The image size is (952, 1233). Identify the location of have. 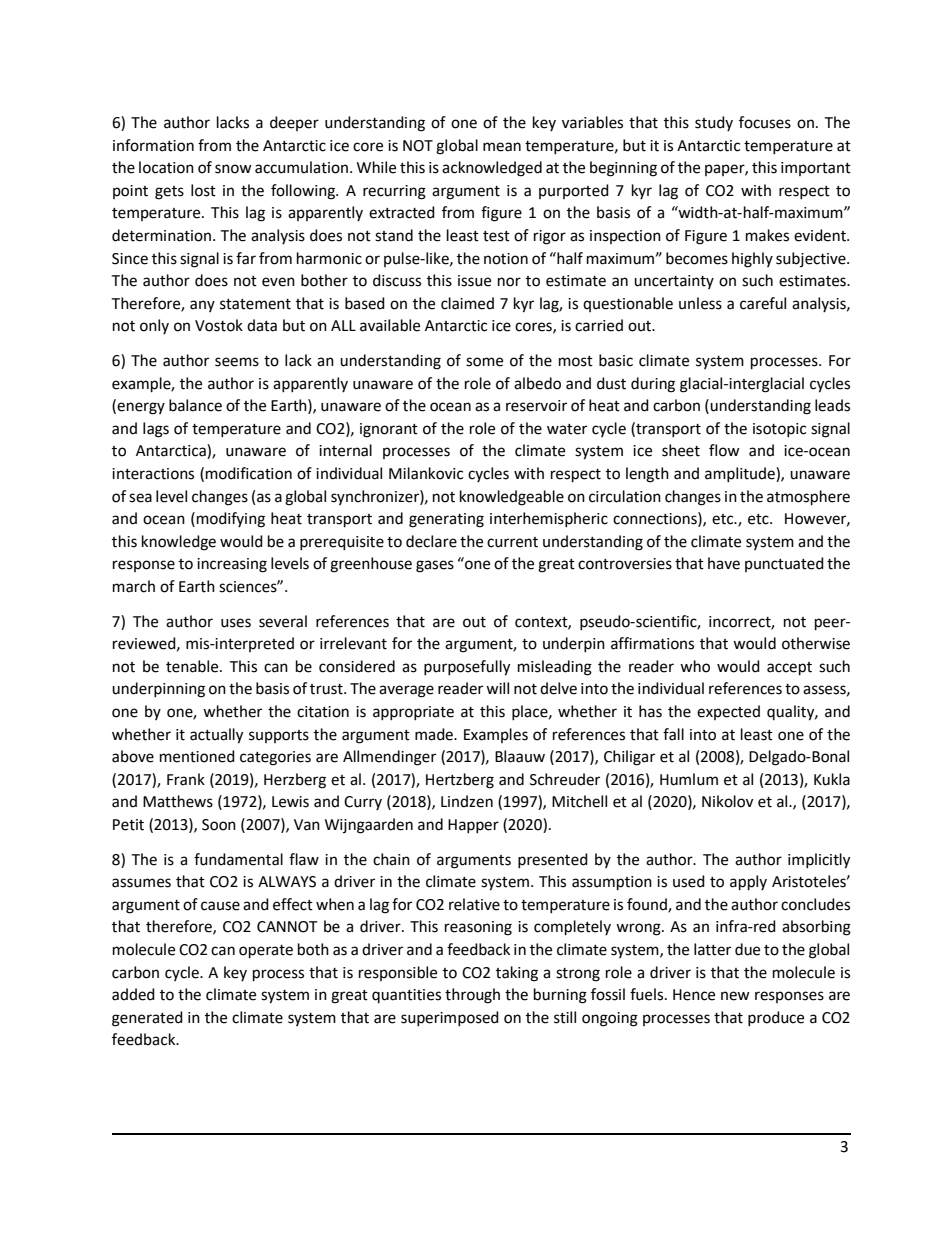
(724, 563).
